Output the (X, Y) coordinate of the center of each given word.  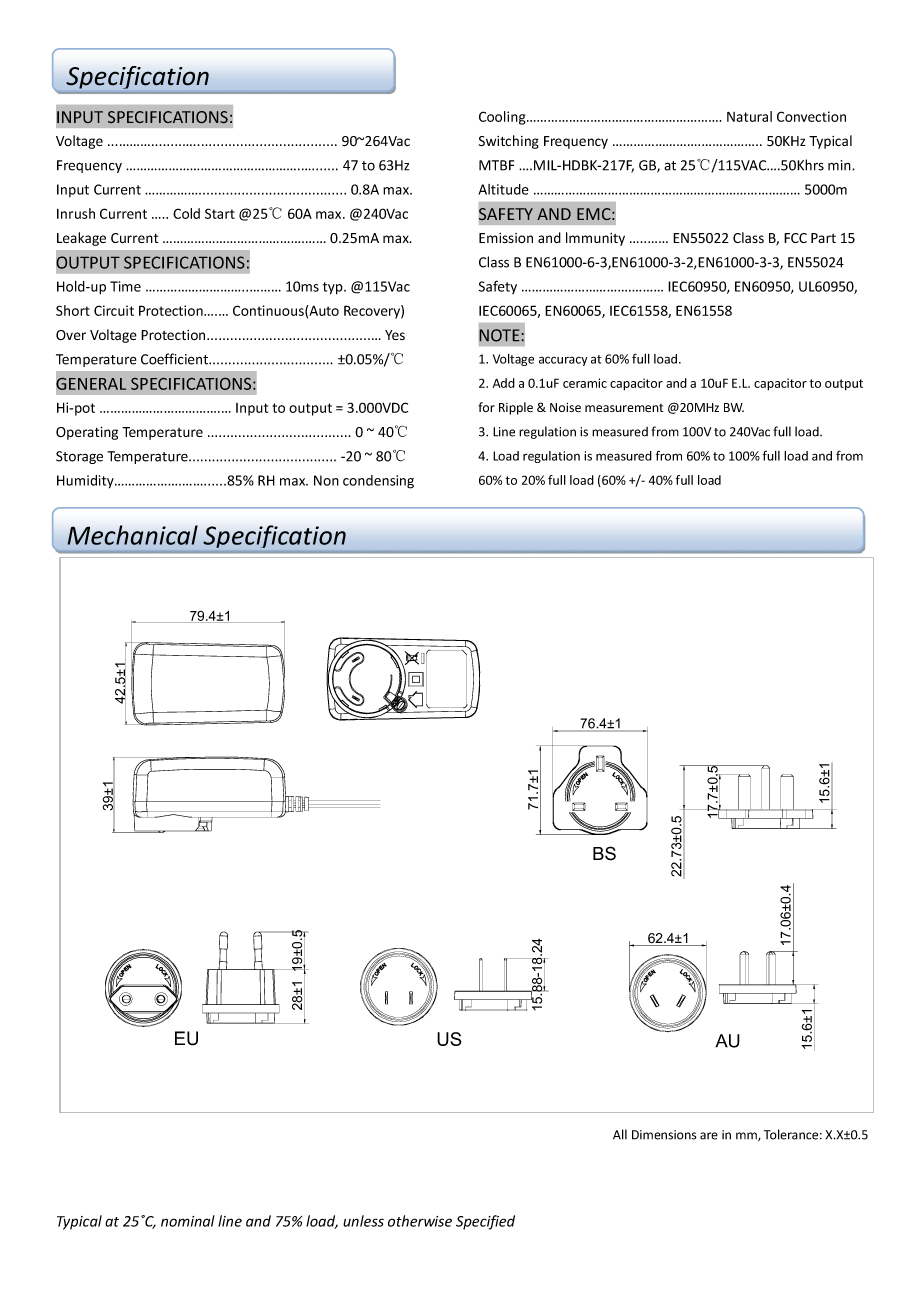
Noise (565, 407)
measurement (624, 408)
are (709, 1136)
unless (363, 1221)
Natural (749, 116)
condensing (378, 482)
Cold (186, 213)
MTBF (496, 165)
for (486, 407)
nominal (188, 1221)
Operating (87, 433)
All (620, 1134)
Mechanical (132, 535)
